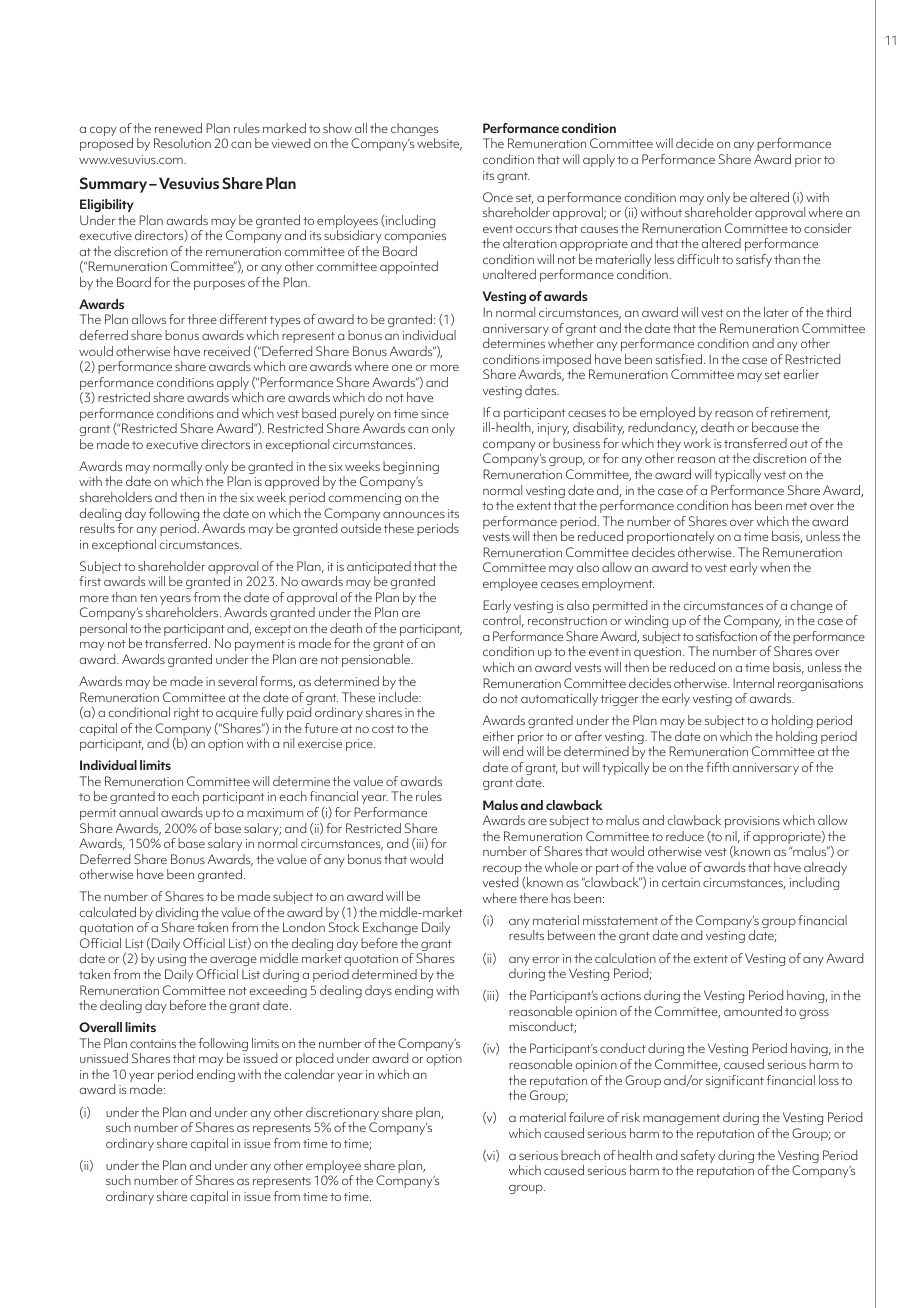 The image size is (924, 1308). I want to click on personal, so click(103, 629).
